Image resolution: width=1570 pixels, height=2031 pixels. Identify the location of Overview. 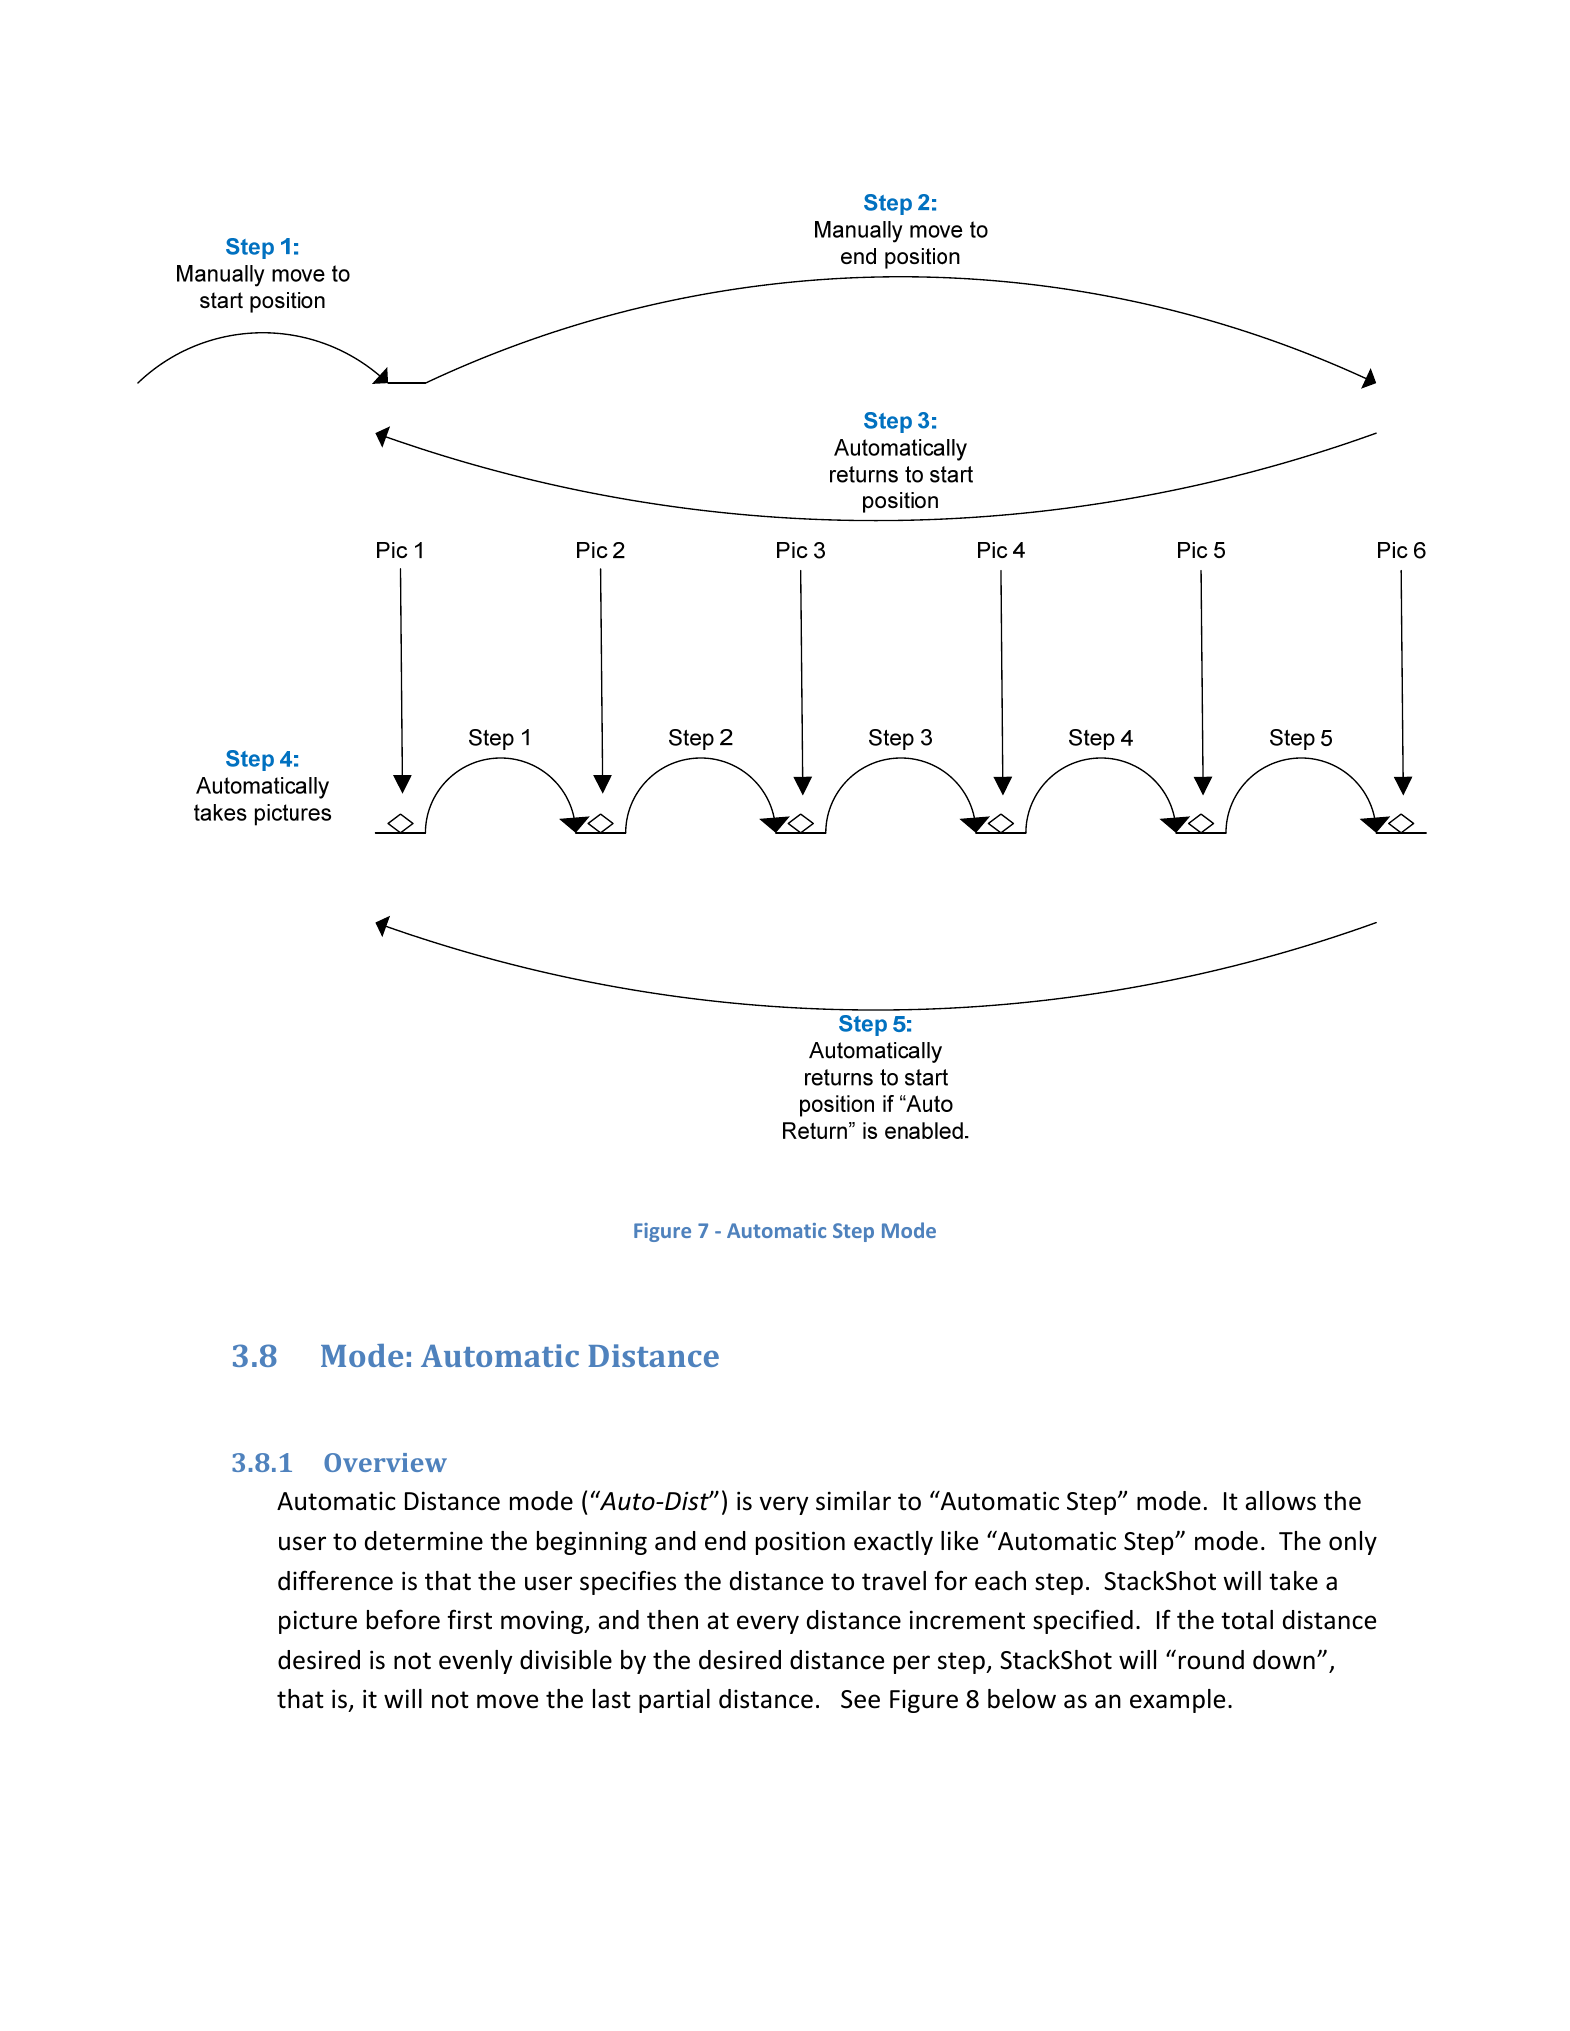
(385, 1462).
